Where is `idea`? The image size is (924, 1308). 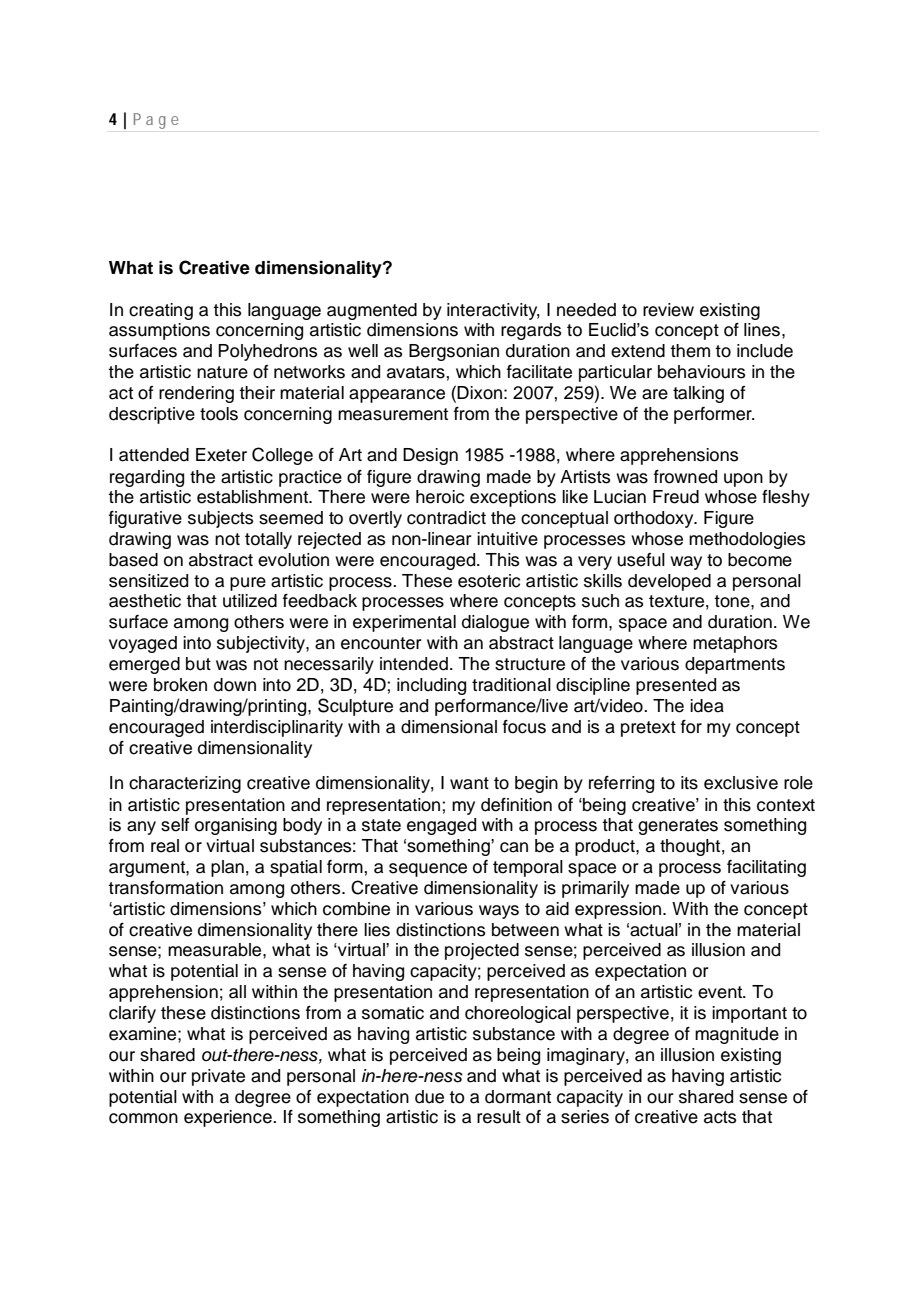 idea is located at coordinates (707, 706).
